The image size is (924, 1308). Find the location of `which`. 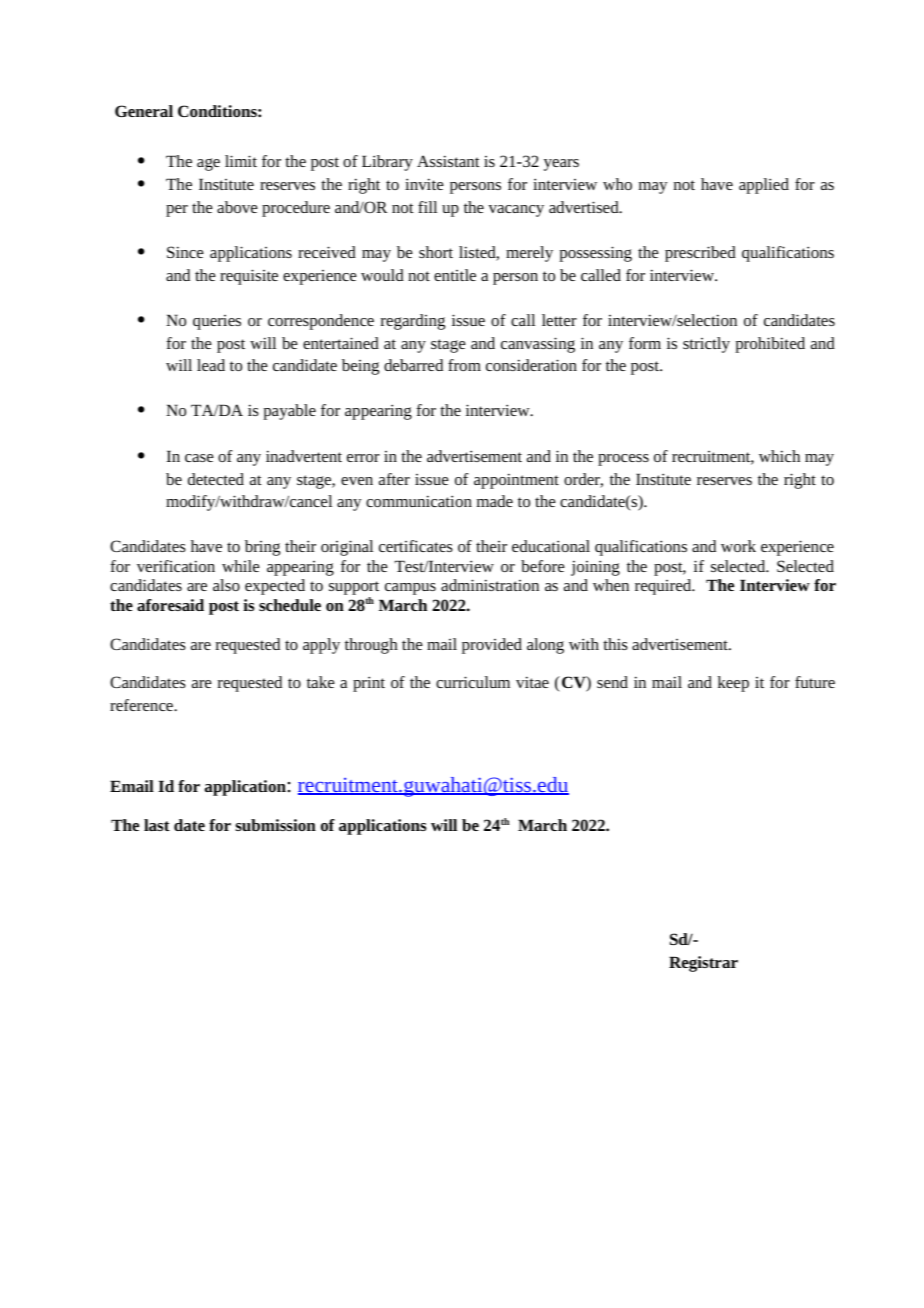

which is located at coordinates (779, 456).
